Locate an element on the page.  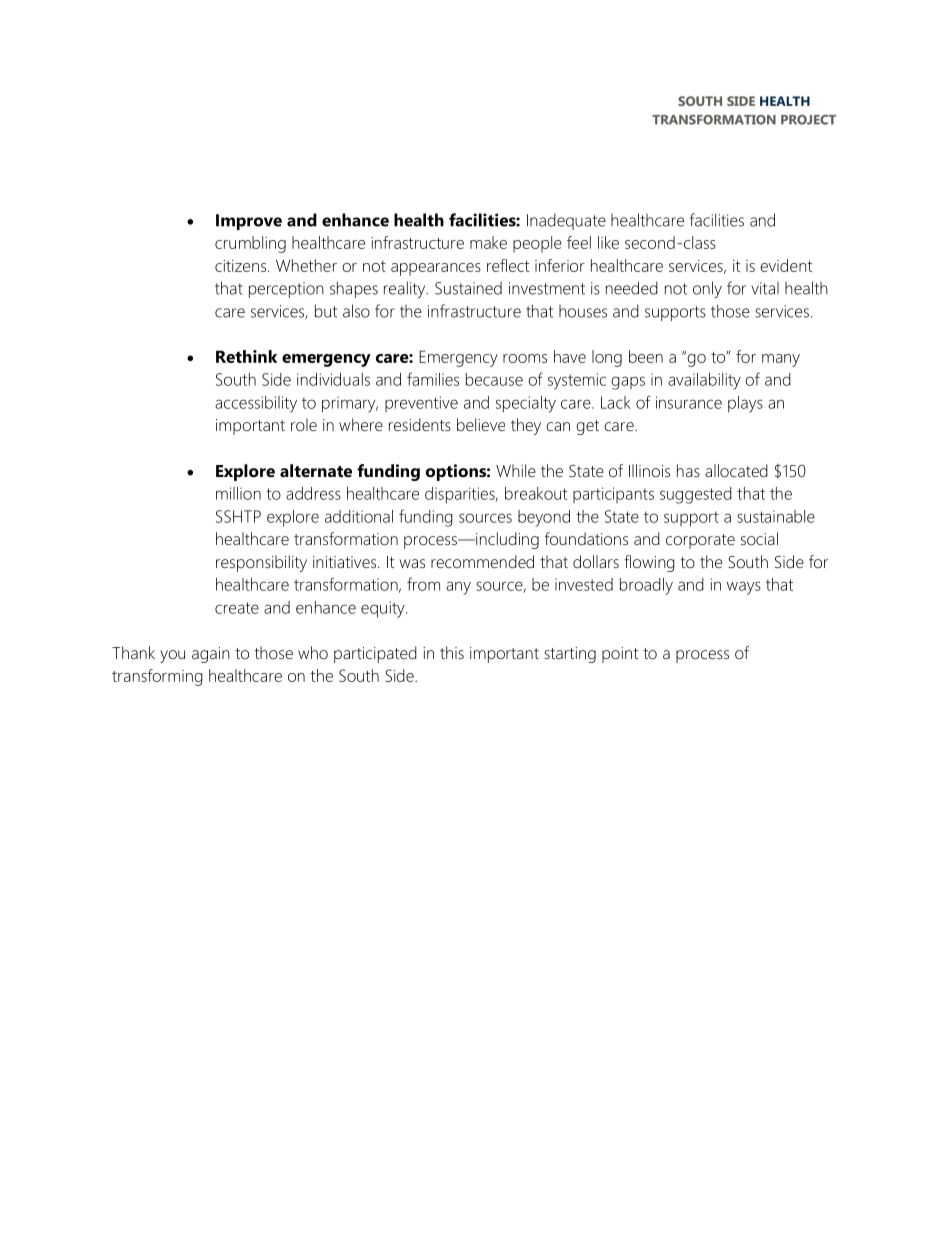
role is located at coordinates (304, 424).
